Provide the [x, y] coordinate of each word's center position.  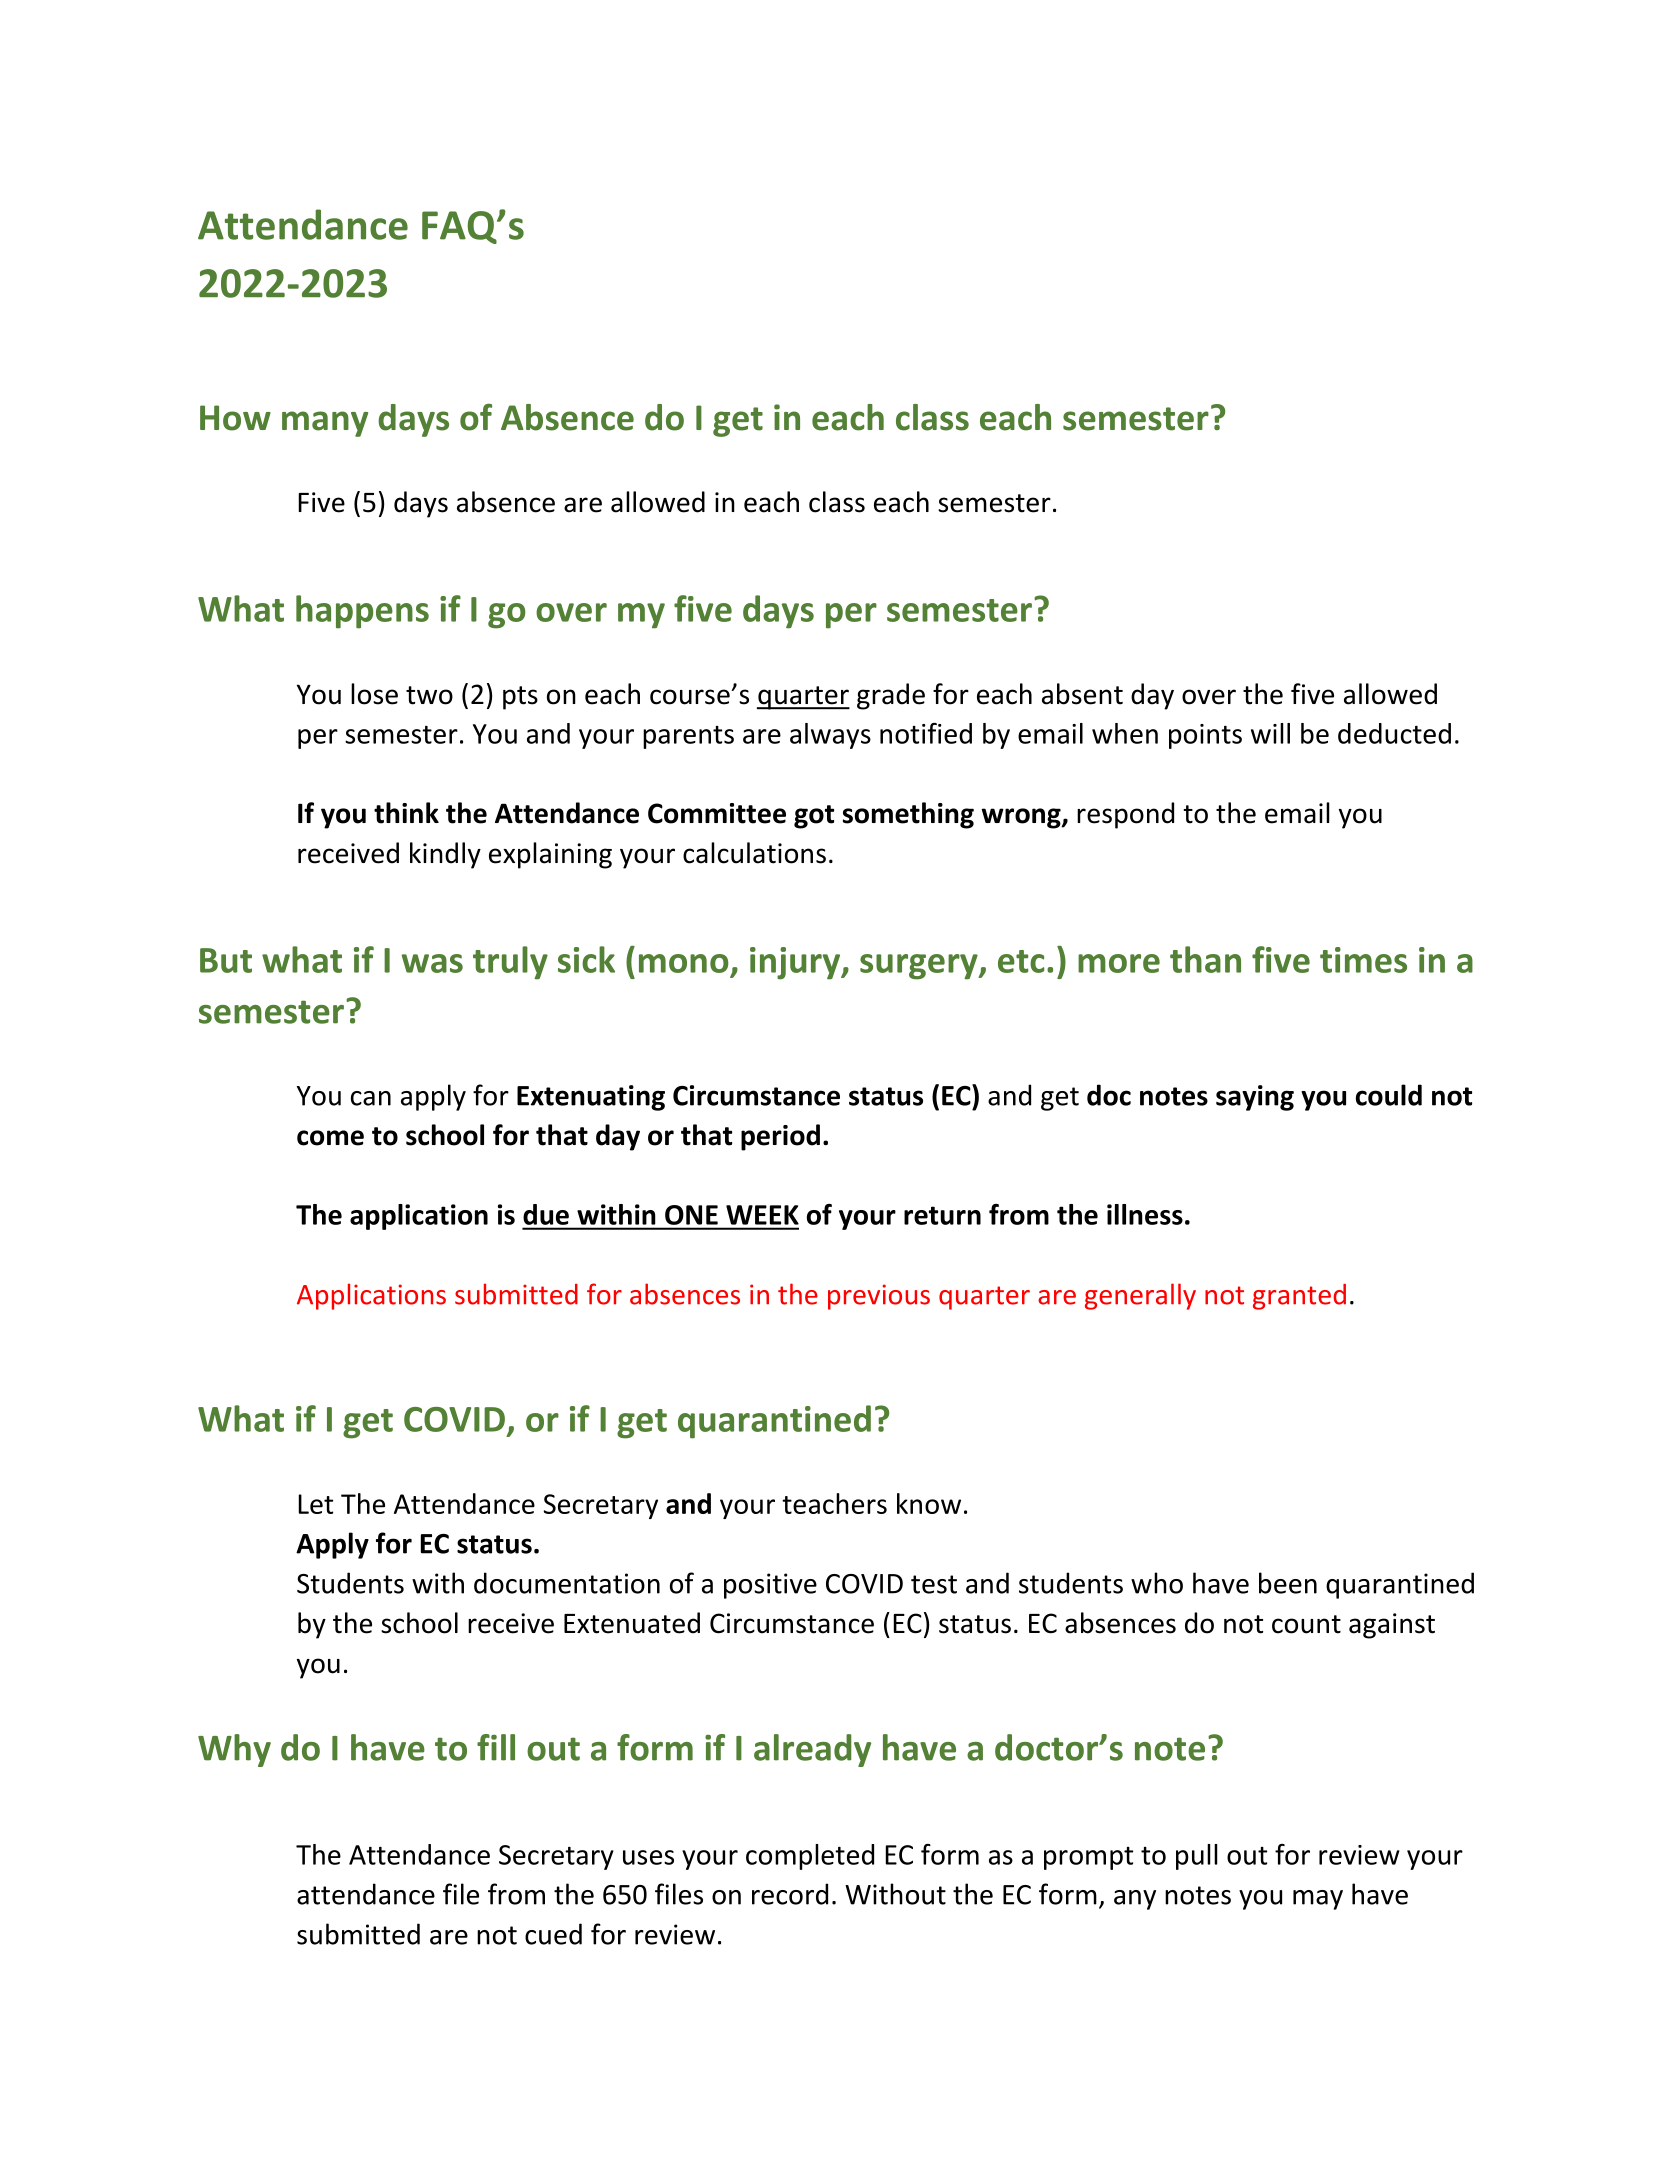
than [1205, 959]
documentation [567, 1583]
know [929, 1503]
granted [1299, 1297]
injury [796, 963]
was [432, 963]
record [790, 1894]
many [325, 424]
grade [891, 696]
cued [553, 1934]
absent [1082, 694]
